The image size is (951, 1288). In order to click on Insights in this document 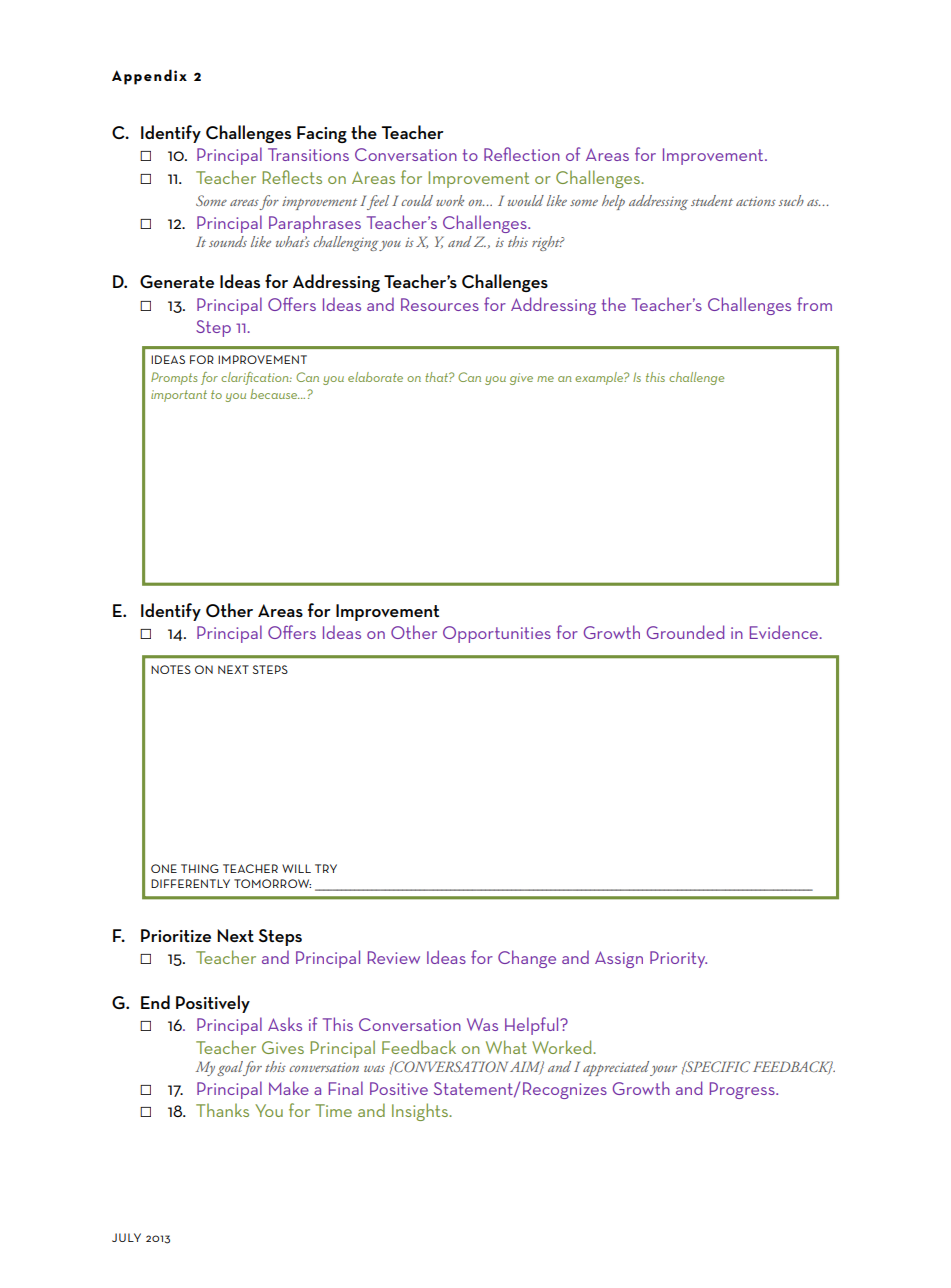, I will do `click(421, 1112)`.
